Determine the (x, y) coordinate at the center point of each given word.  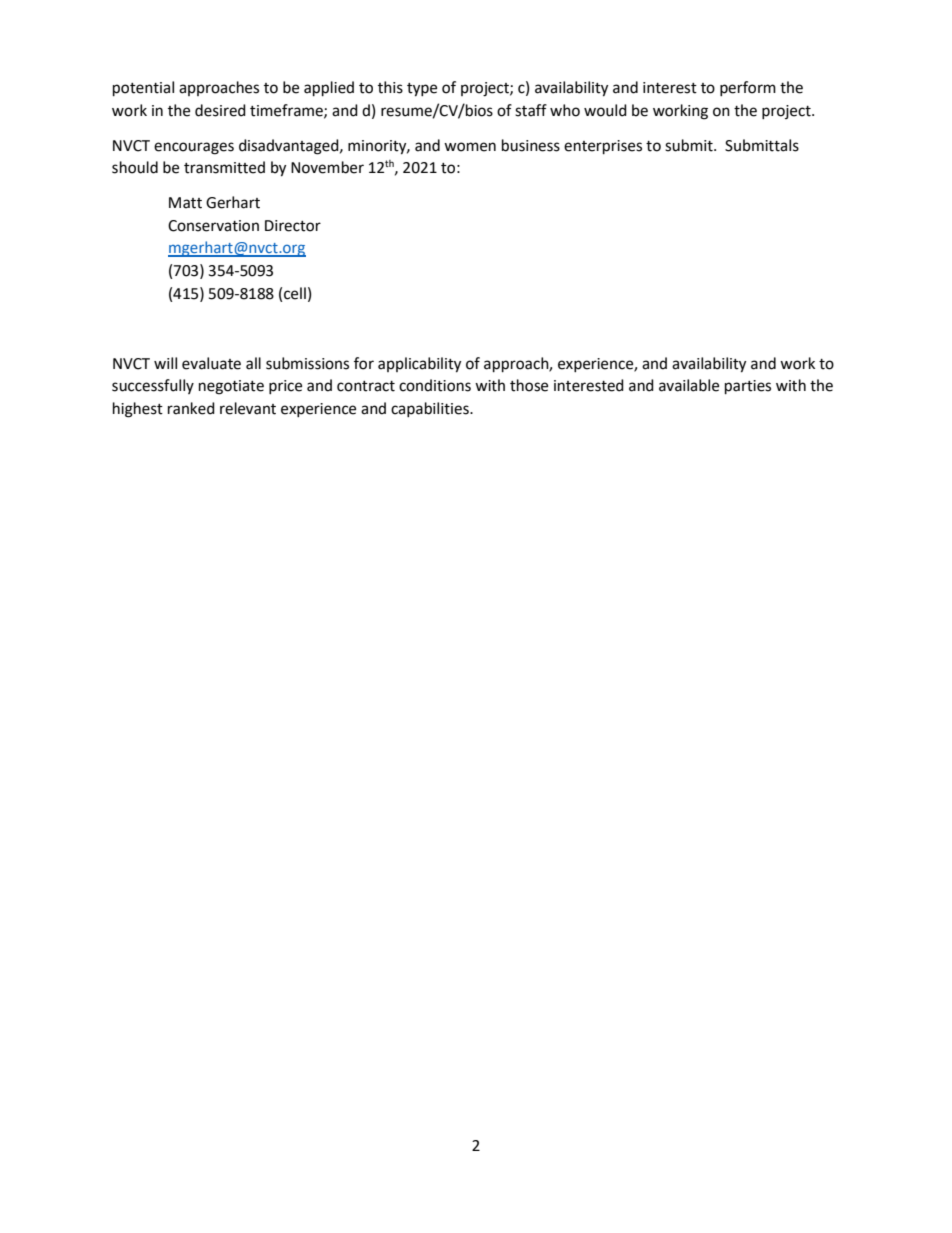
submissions (307, 363)
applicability (419, 365)
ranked (191, 408)
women (470, 147)
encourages (194, 148)
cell (295, 293)
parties (748, 387)
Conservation (213, 226)
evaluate (211, 363)
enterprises (603, 147)
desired (220, 110)
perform (748, 88)
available (689, 385)
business (531, 145)
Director (293, 226)
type (422, 90)
